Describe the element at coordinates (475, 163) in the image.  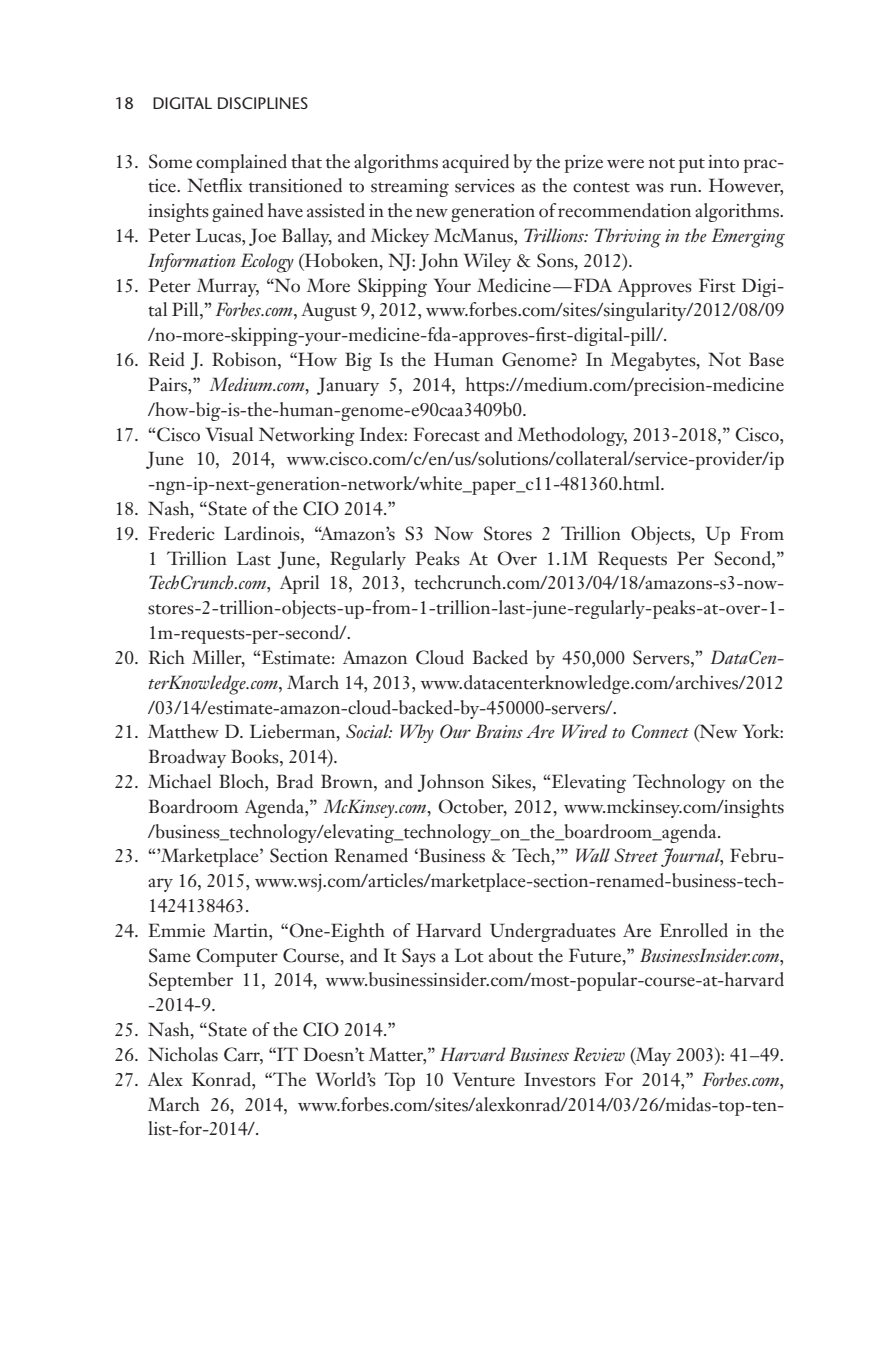
I see `acquired` at that location.
